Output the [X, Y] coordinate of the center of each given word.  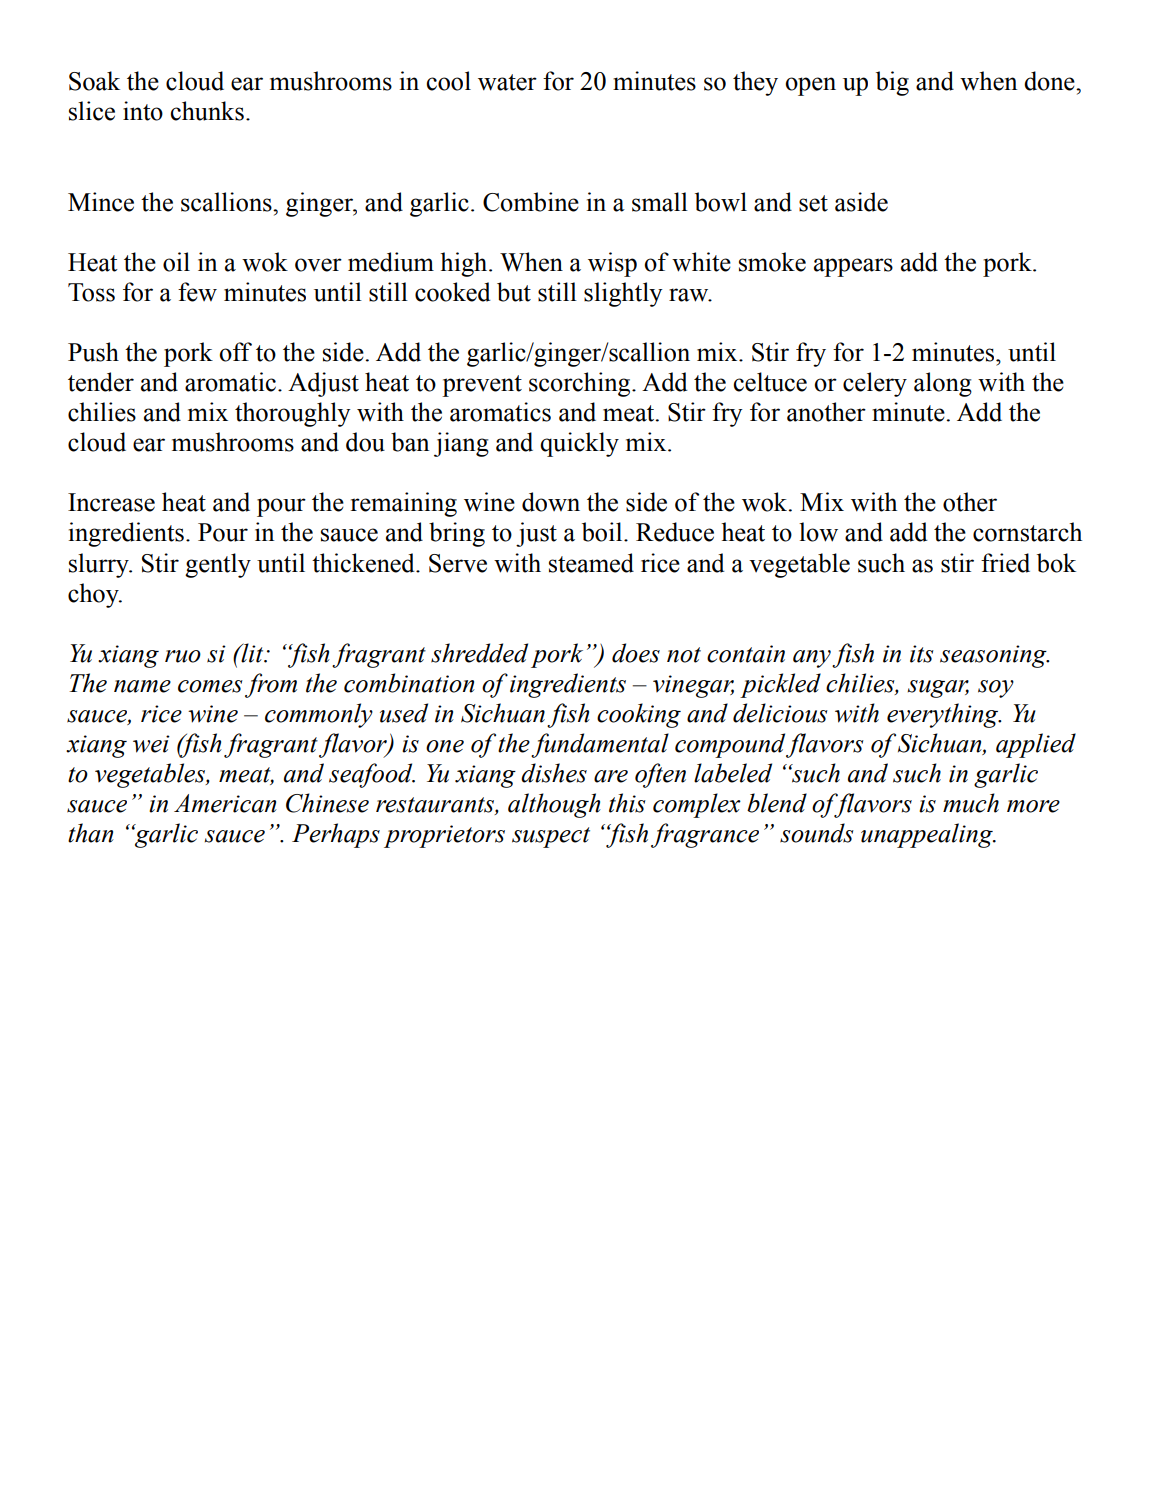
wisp [612, 264]
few [197, 292]
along [943, 384]
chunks [207, 111]
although [554, 805]
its [922, 654]
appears [853, 267]
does [636, 653]
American [225, 803]
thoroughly [293, 414]
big [892, 83]
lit [252, 653]
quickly [579, 444]
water [507, 82]
